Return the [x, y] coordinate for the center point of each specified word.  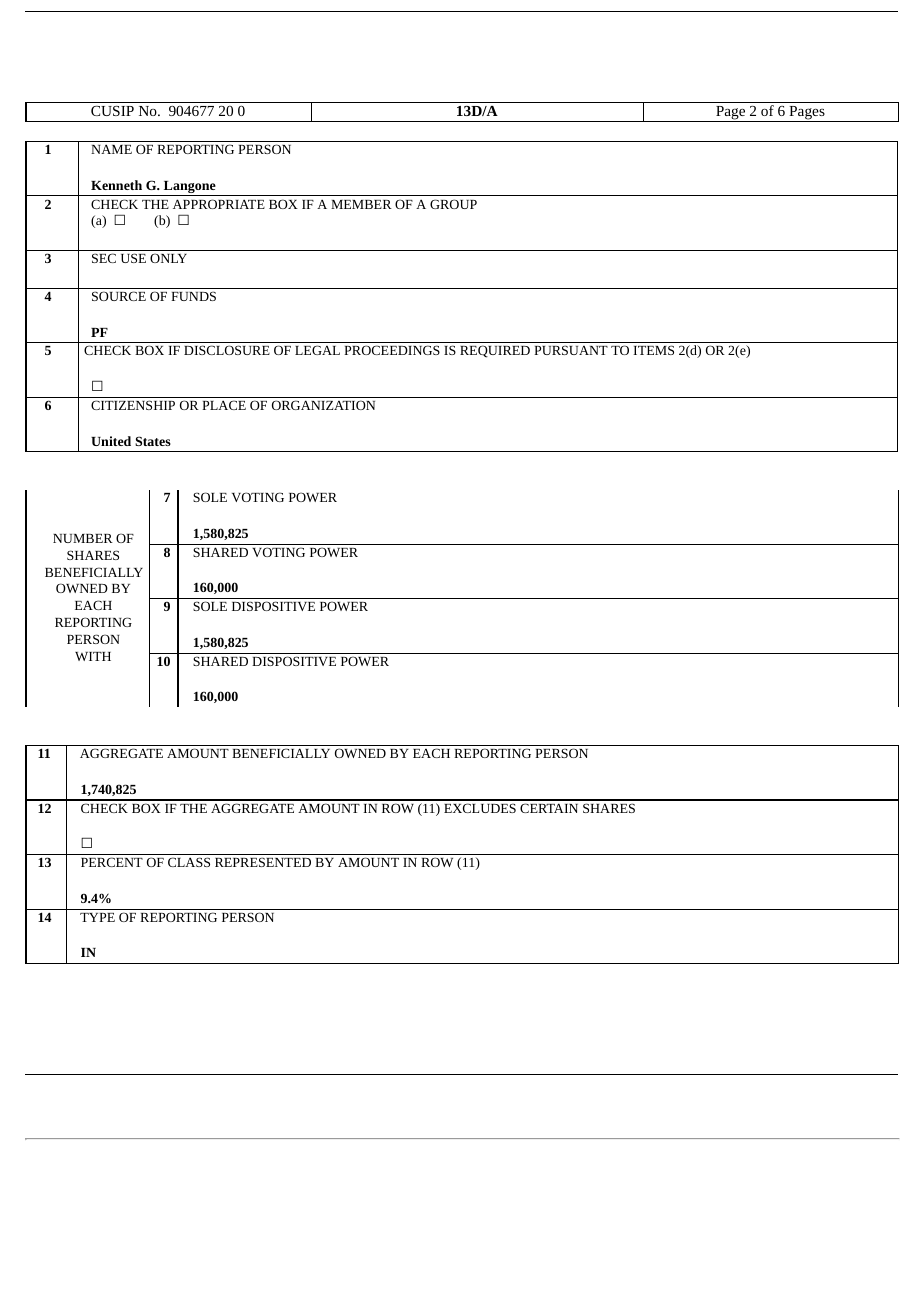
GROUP [453, 204]
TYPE [97, 917]
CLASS [189, 862]
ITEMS [653, 350]
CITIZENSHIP [133, 405]
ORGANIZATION [323, 405]
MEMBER [361, 204]
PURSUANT [571, 350]
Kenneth [116, 185]
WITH [93, 656]
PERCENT [112, 862]
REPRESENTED [263, 862]
